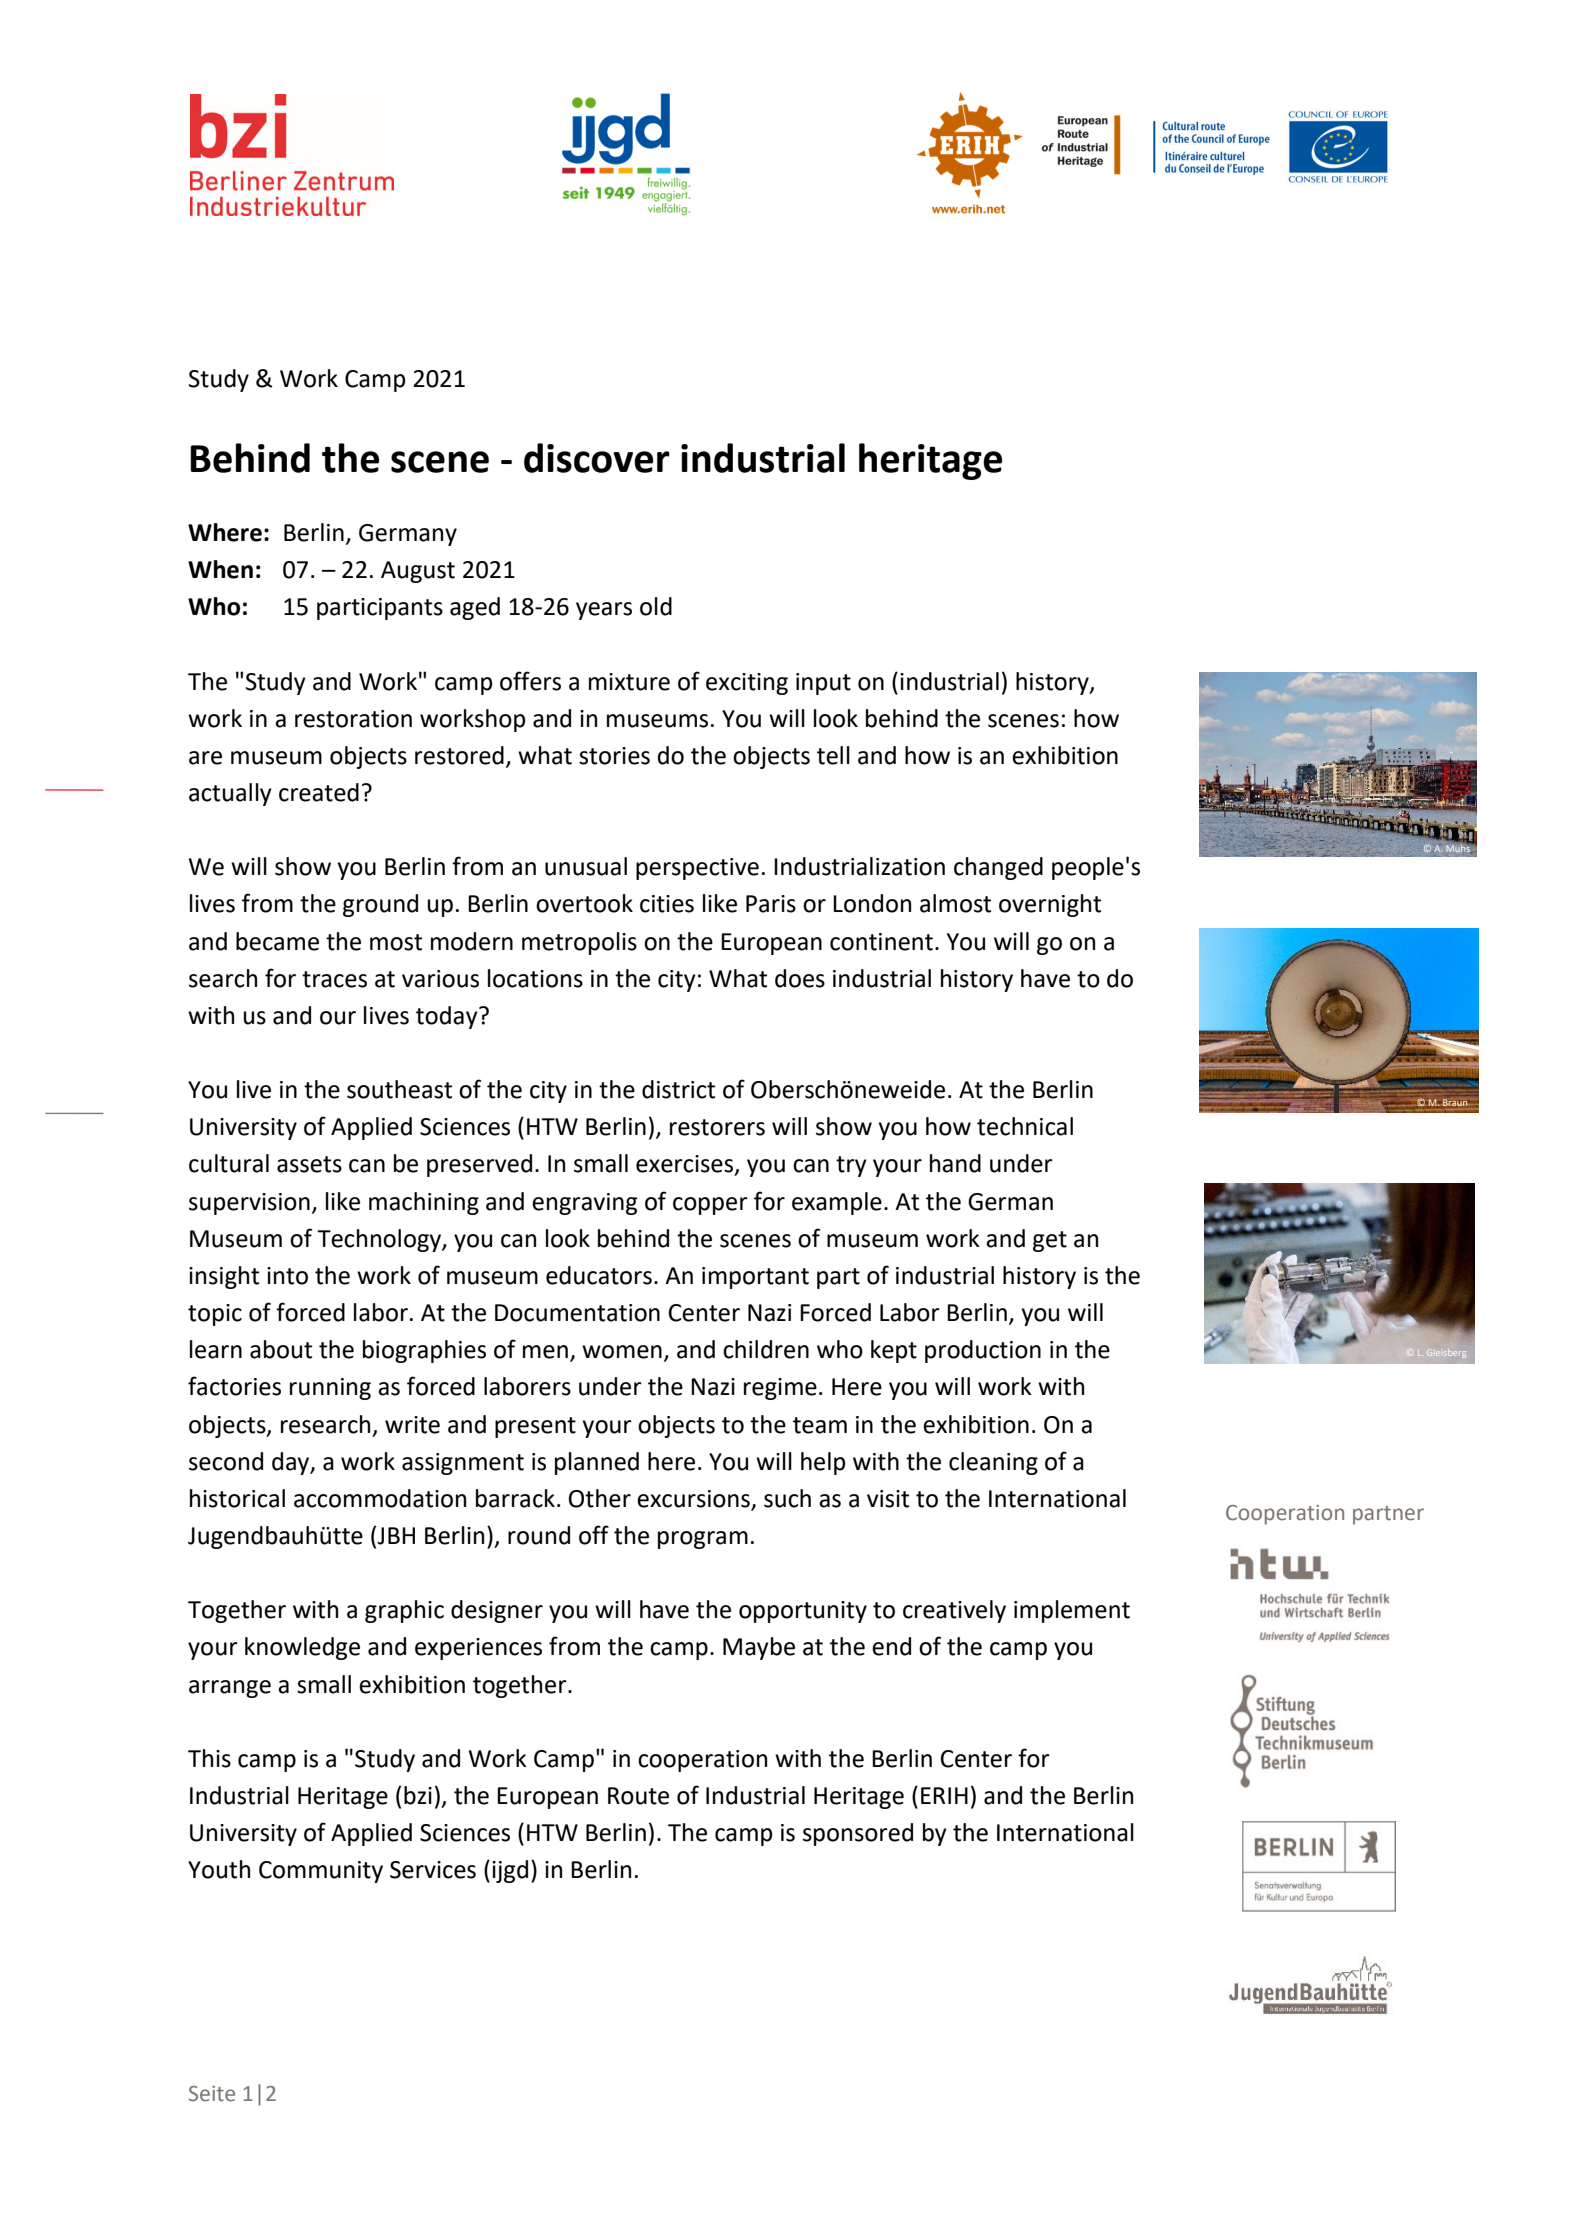 The image size is (1580, 2234). Describe the element at coordinates (418, 572) in the screenshot. I see `August` at that location.
